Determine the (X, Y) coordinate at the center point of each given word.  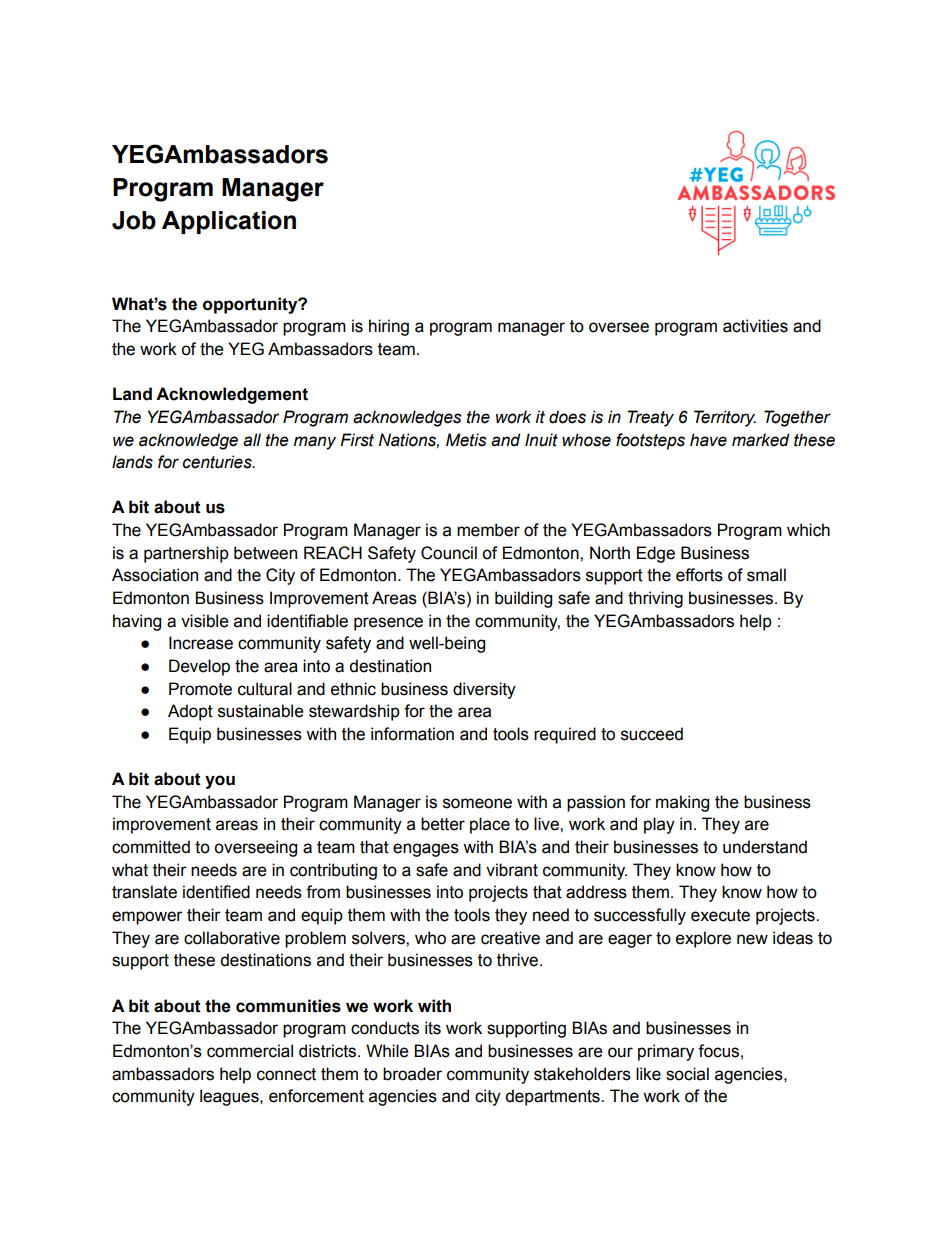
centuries (218, 462)
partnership (186, 554)
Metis (466, 440)
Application (229, 222)
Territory (725, 418)
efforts (699, 575)
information (412, 734)
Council (449, 553)
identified (216, 892)
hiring (389, 327)
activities (755, 326)
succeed (652, 734)
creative (510, 938)
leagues (230, 1097)
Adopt (190, 712)
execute (720, 915)
